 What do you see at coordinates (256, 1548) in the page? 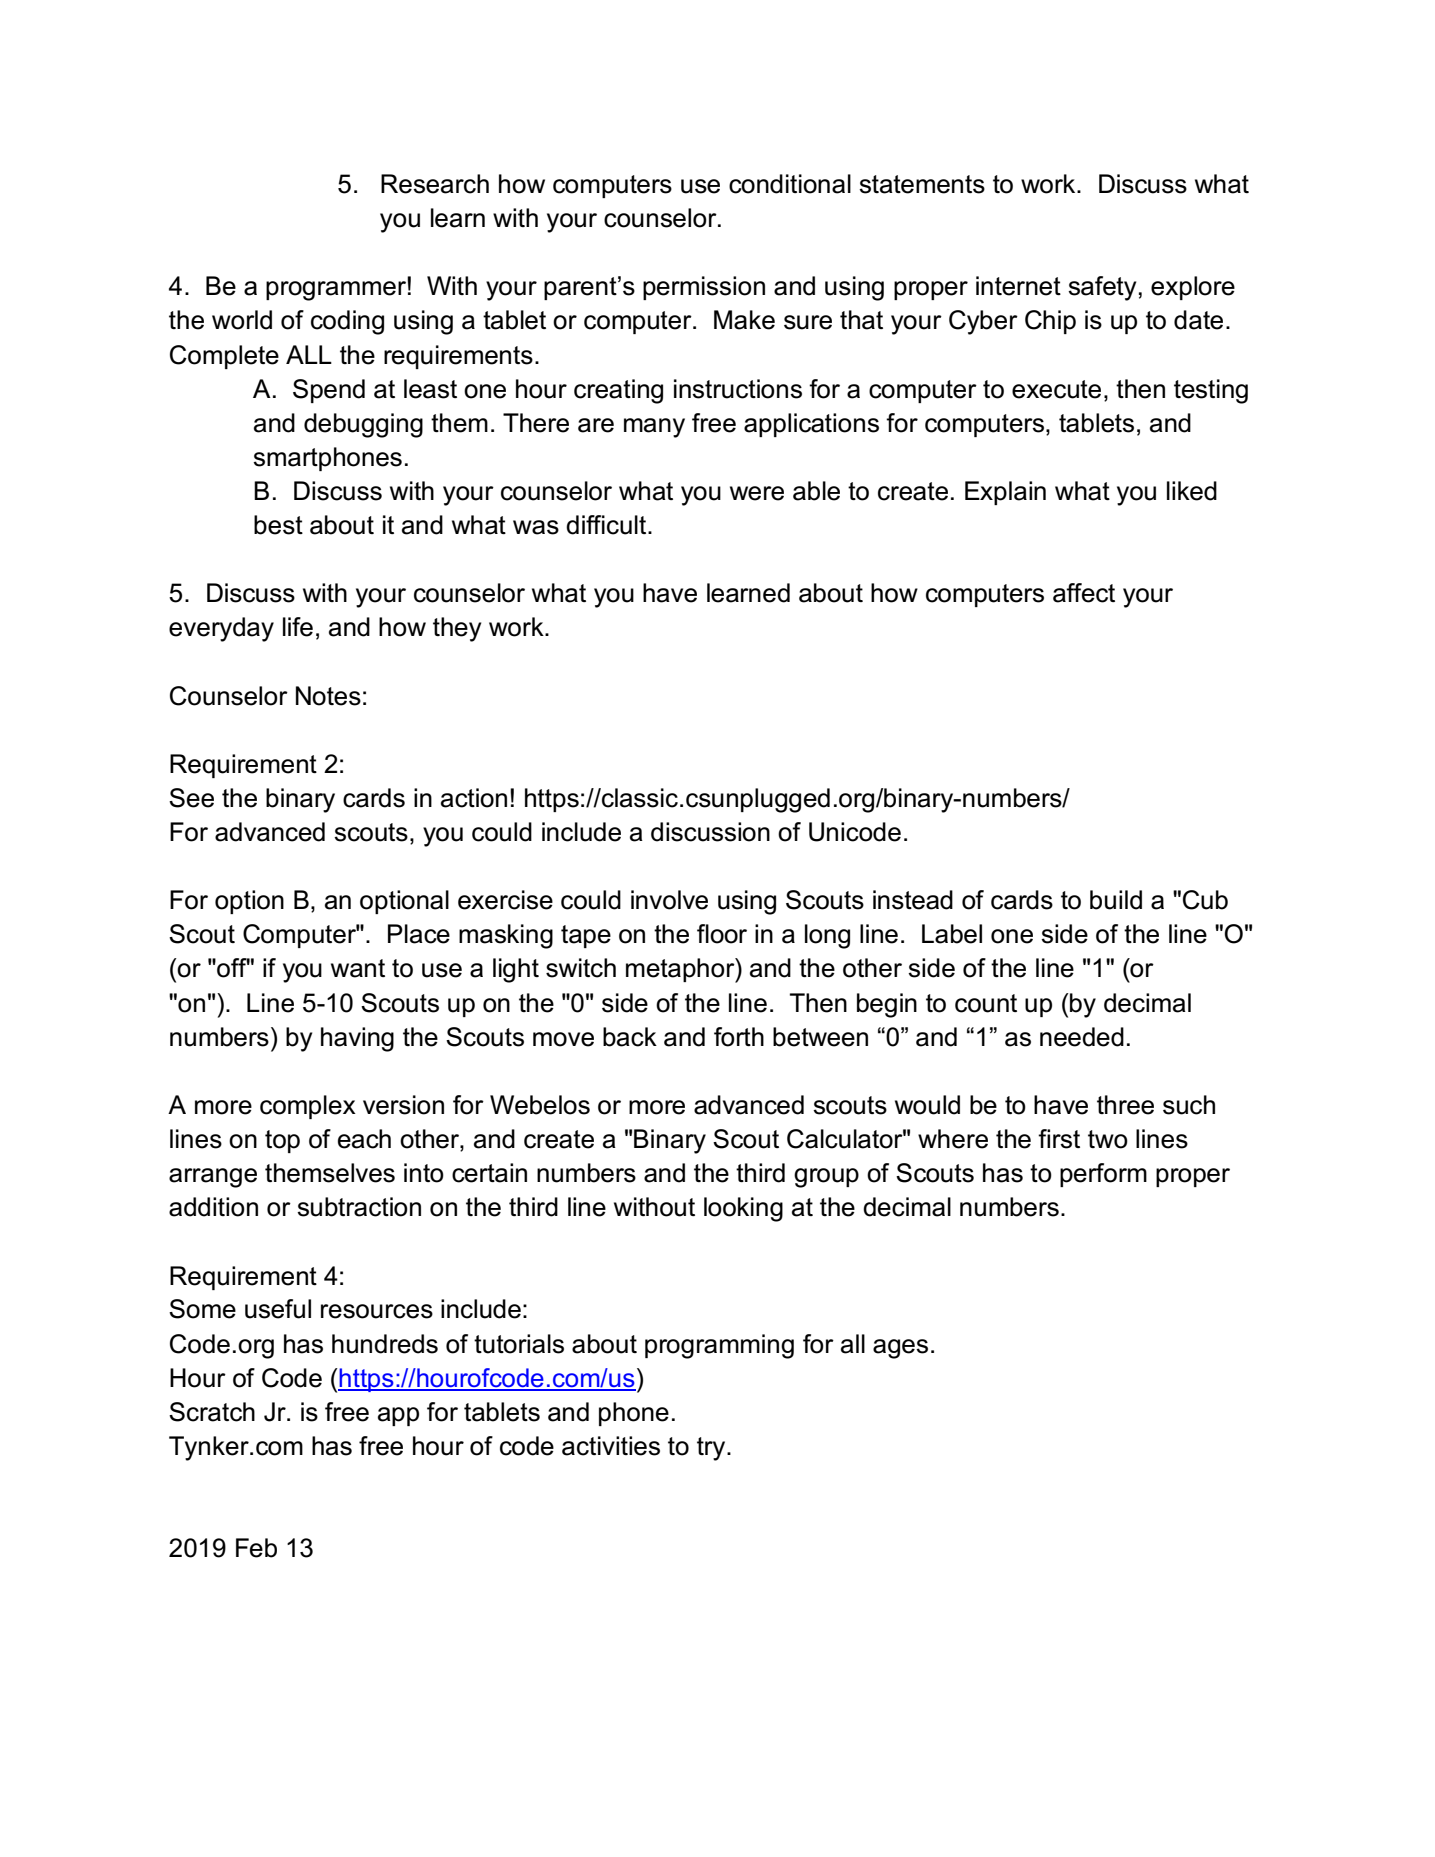
I see `Feb` at bounding box center [256, 1548].
